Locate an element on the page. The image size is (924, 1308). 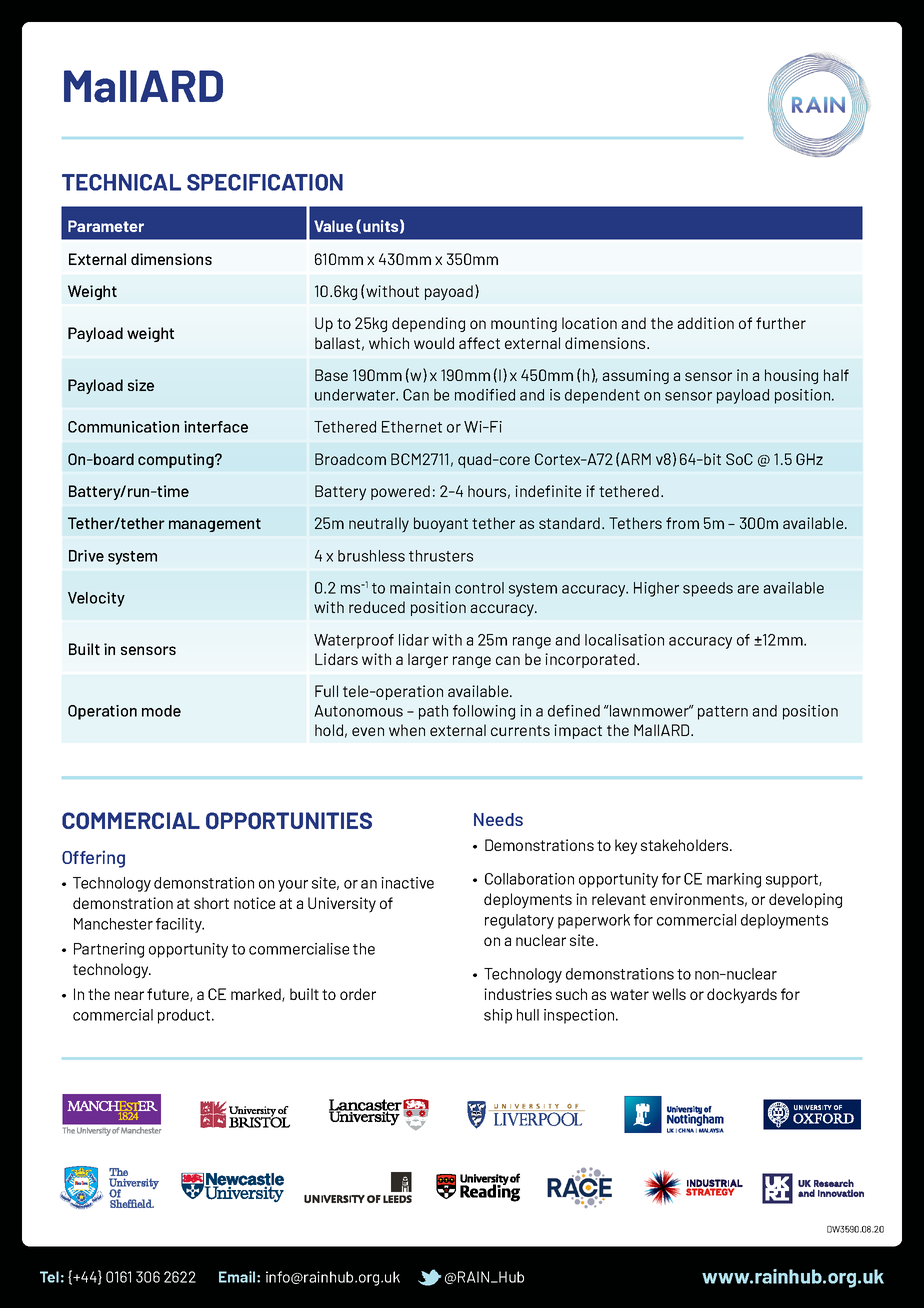
Velocity is located at coordinates (96, 599).
